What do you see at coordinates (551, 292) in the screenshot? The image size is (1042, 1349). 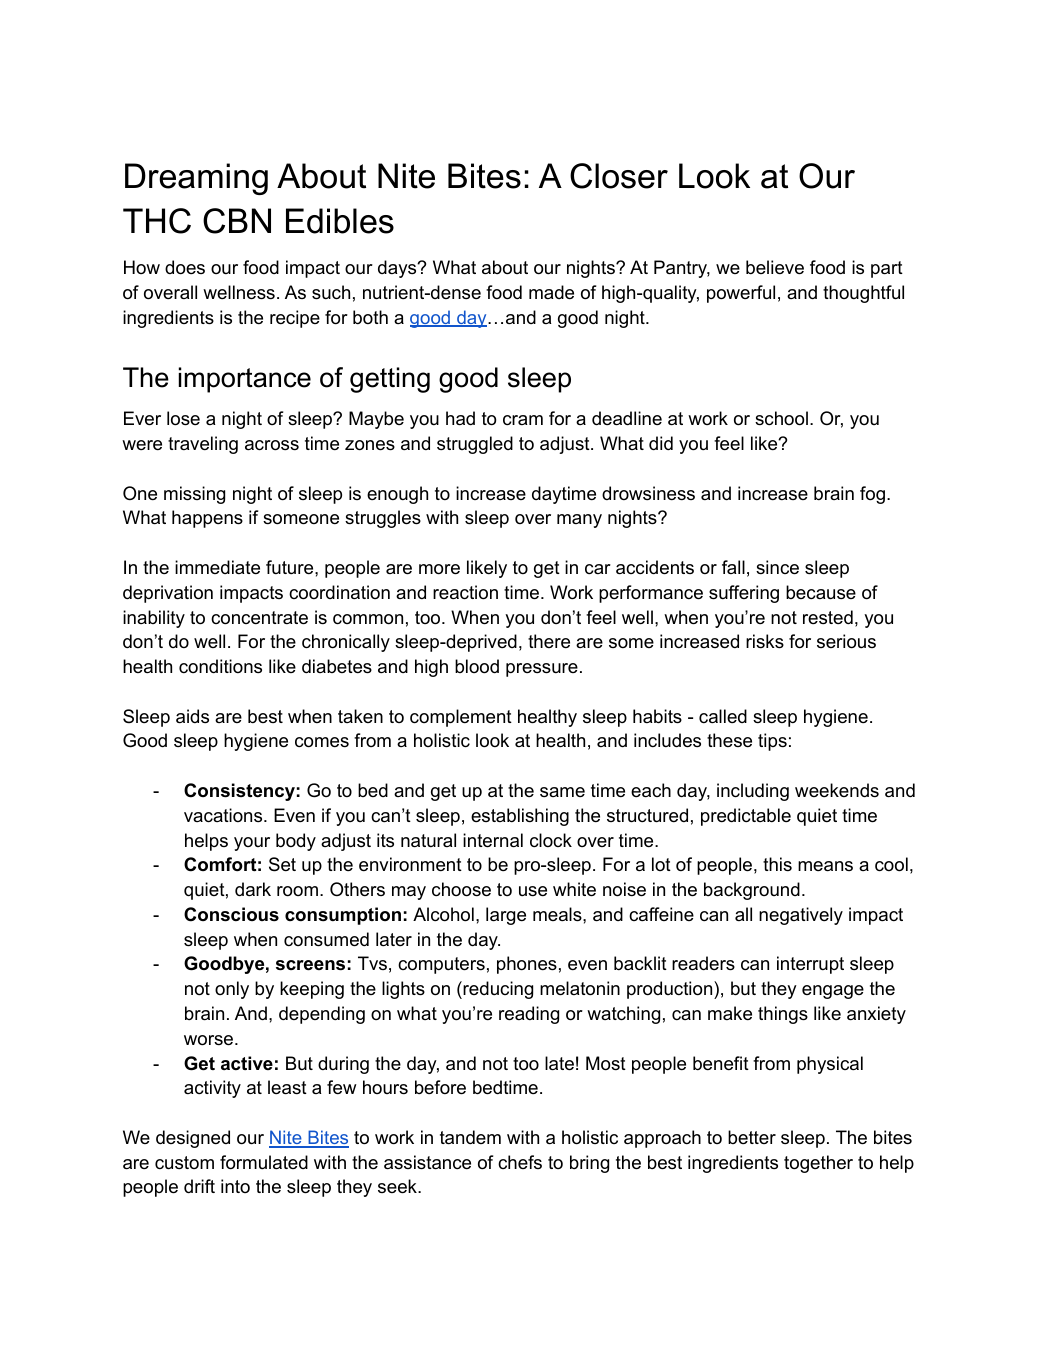 I see `made` at bounding box center [551, 292].
